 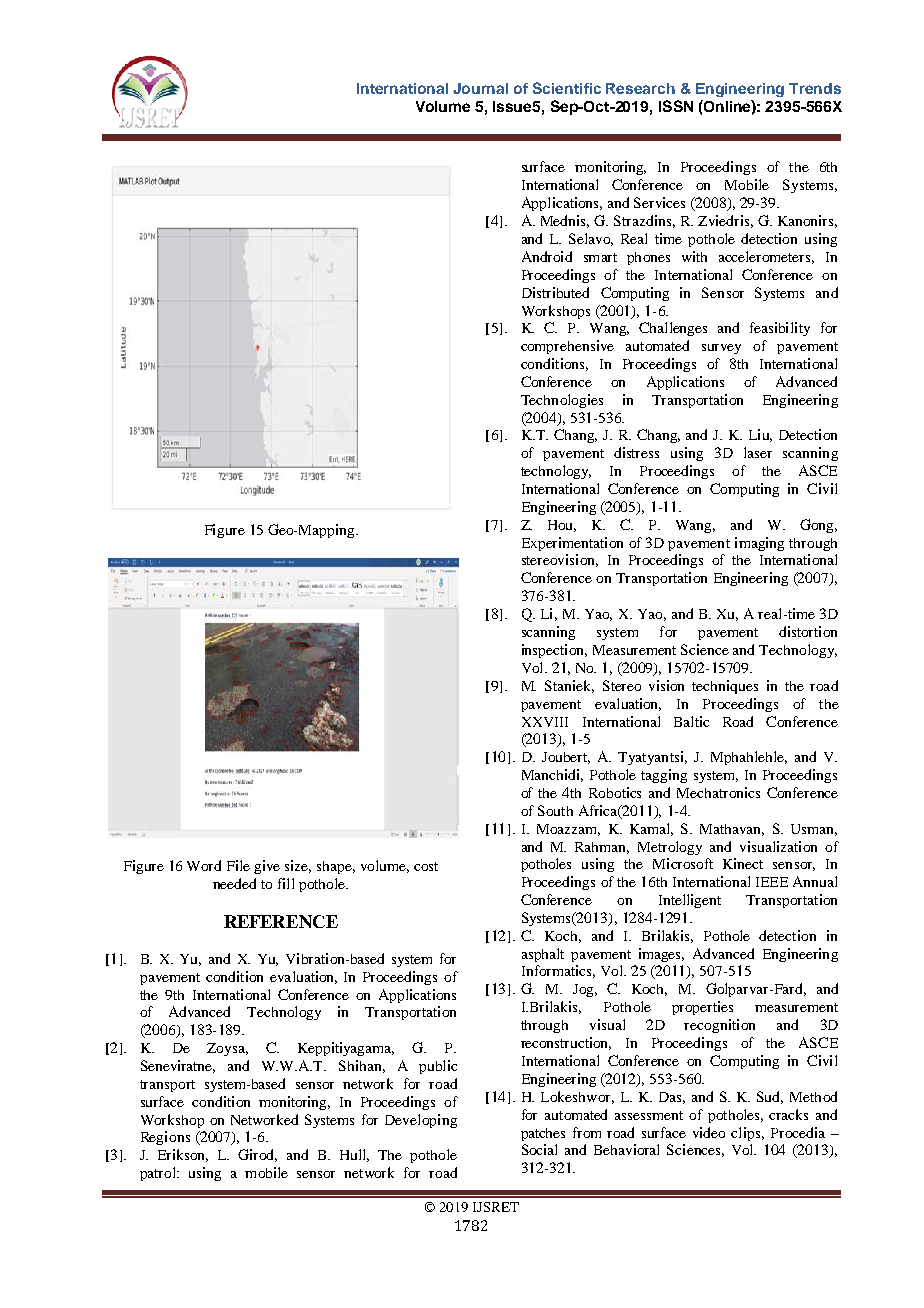 I want to click on XXVIII, so click(x=545, y=722).
